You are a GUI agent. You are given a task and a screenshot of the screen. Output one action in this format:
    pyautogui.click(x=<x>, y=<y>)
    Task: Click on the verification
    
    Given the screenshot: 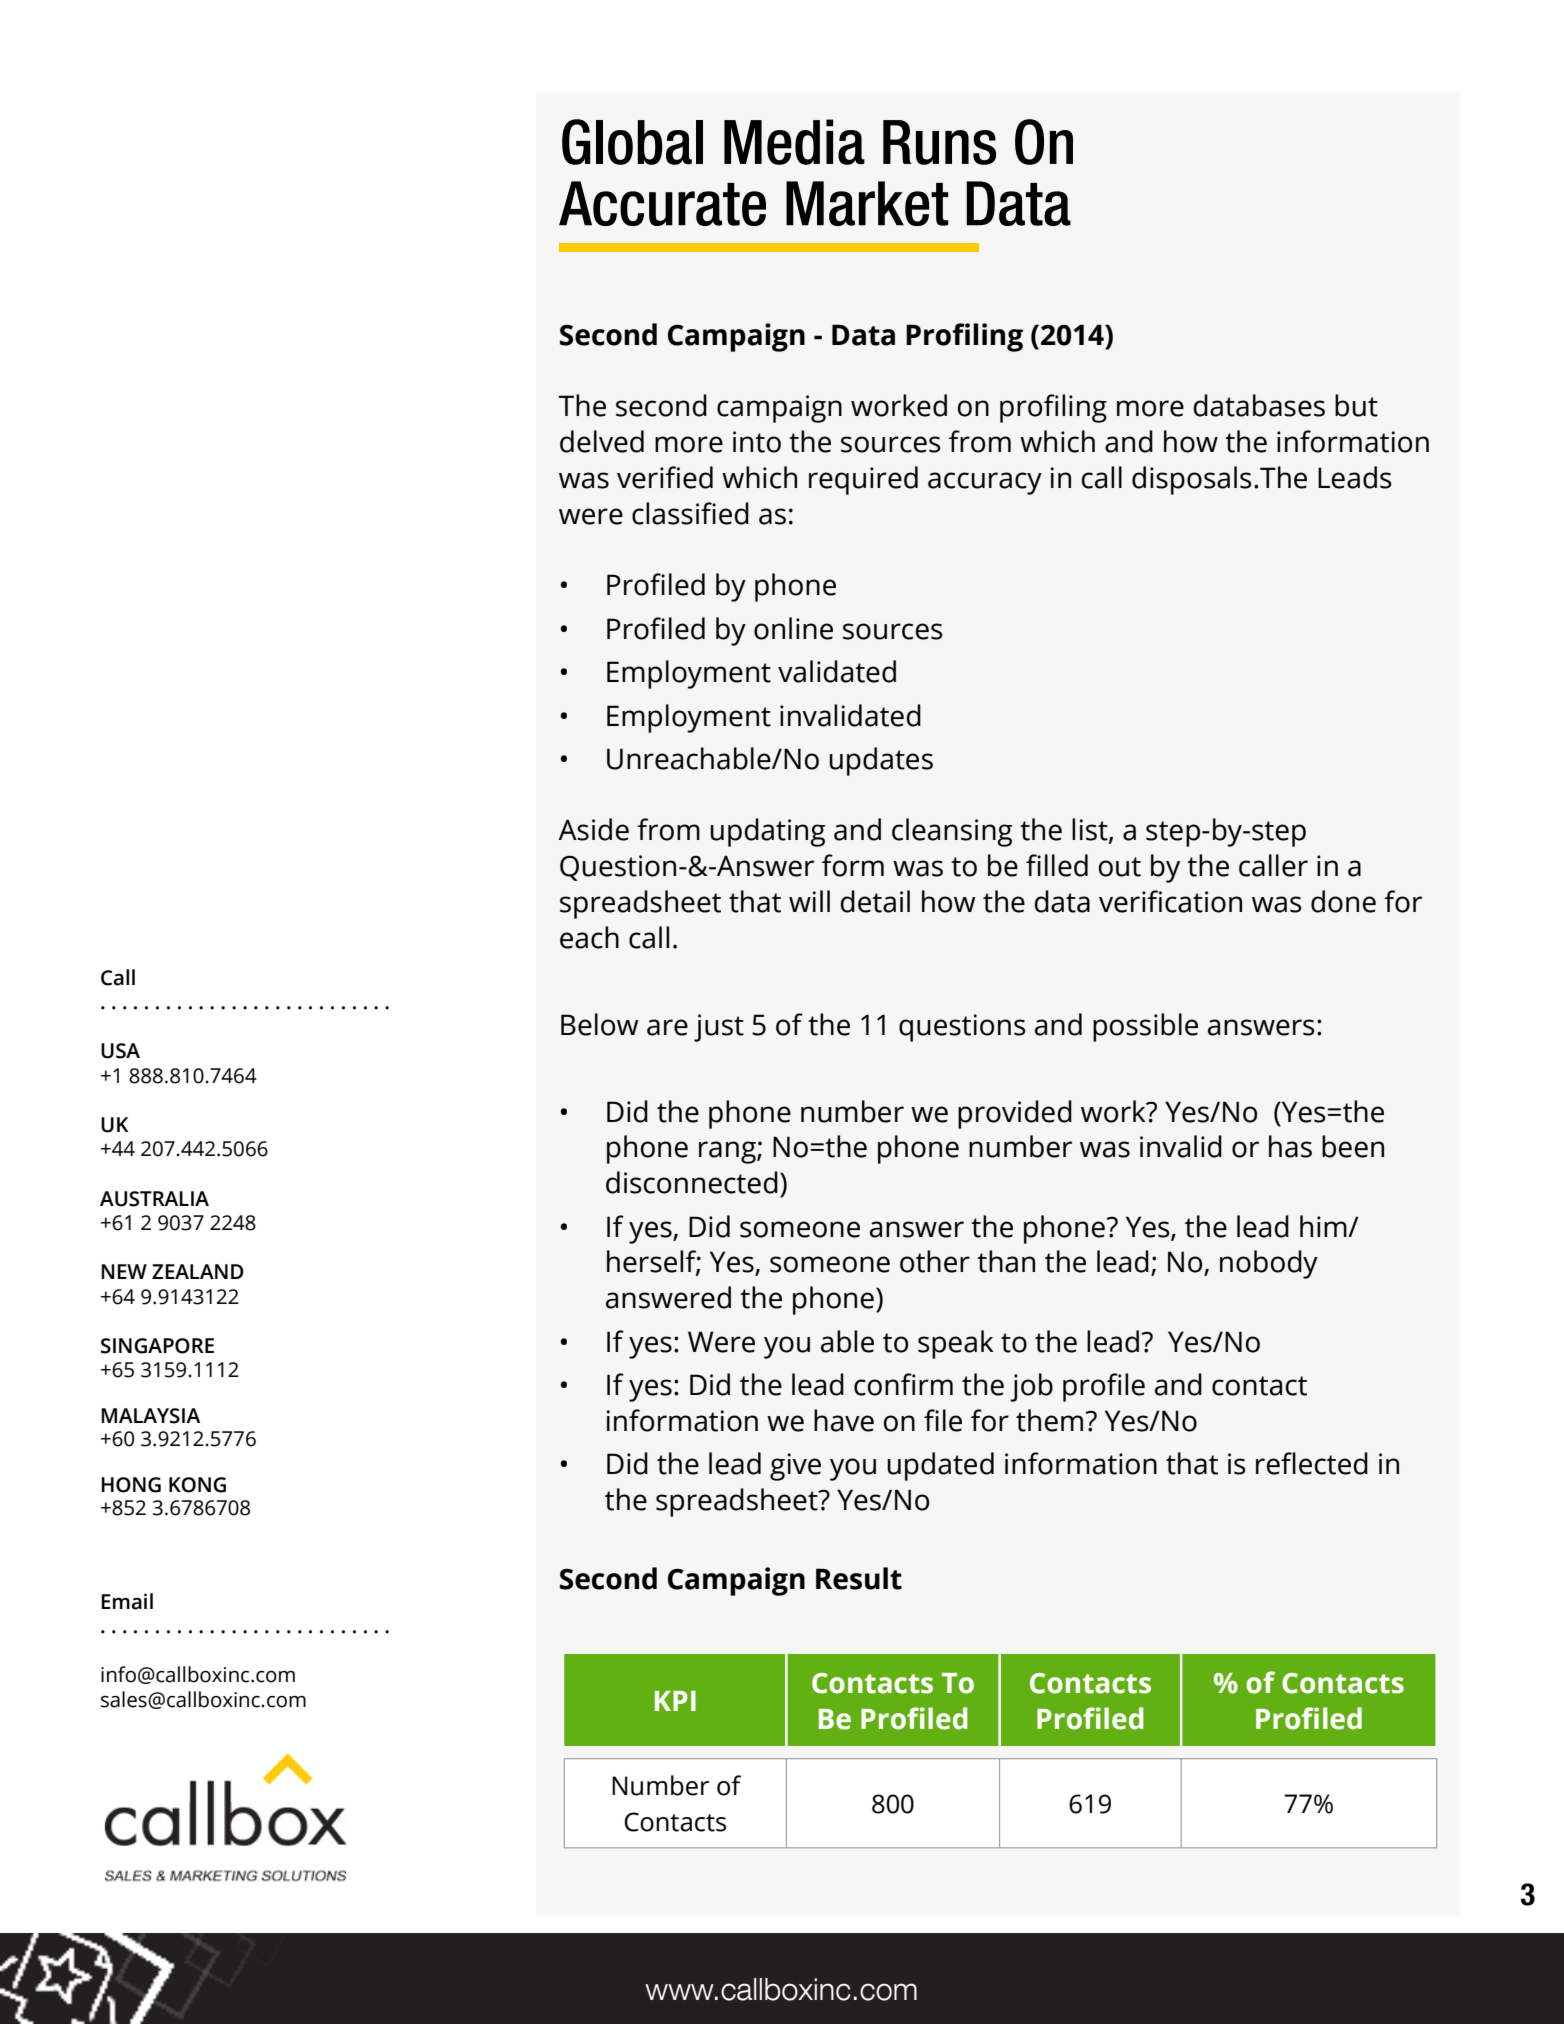 What is the action you would take?
    pyautogui.click(x=1170, y=901)
